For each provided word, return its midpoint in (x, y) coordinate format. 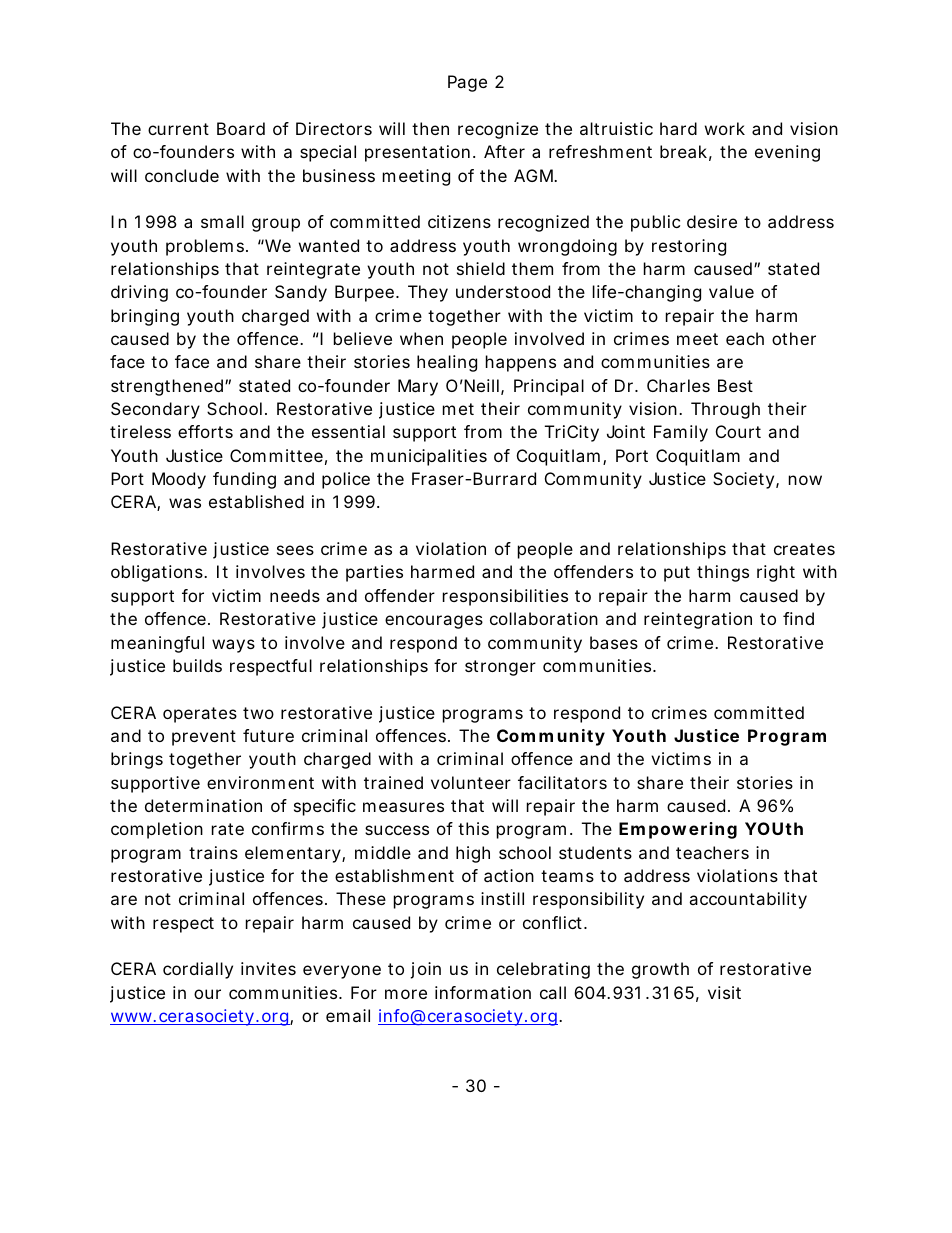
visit (724, 992)
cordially (198, 970)
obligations (158, 573)
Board (241, 128)
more (406, 994)
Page (467, 83)
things (723, 573)
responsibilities (505, 597)
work (725, 128)
